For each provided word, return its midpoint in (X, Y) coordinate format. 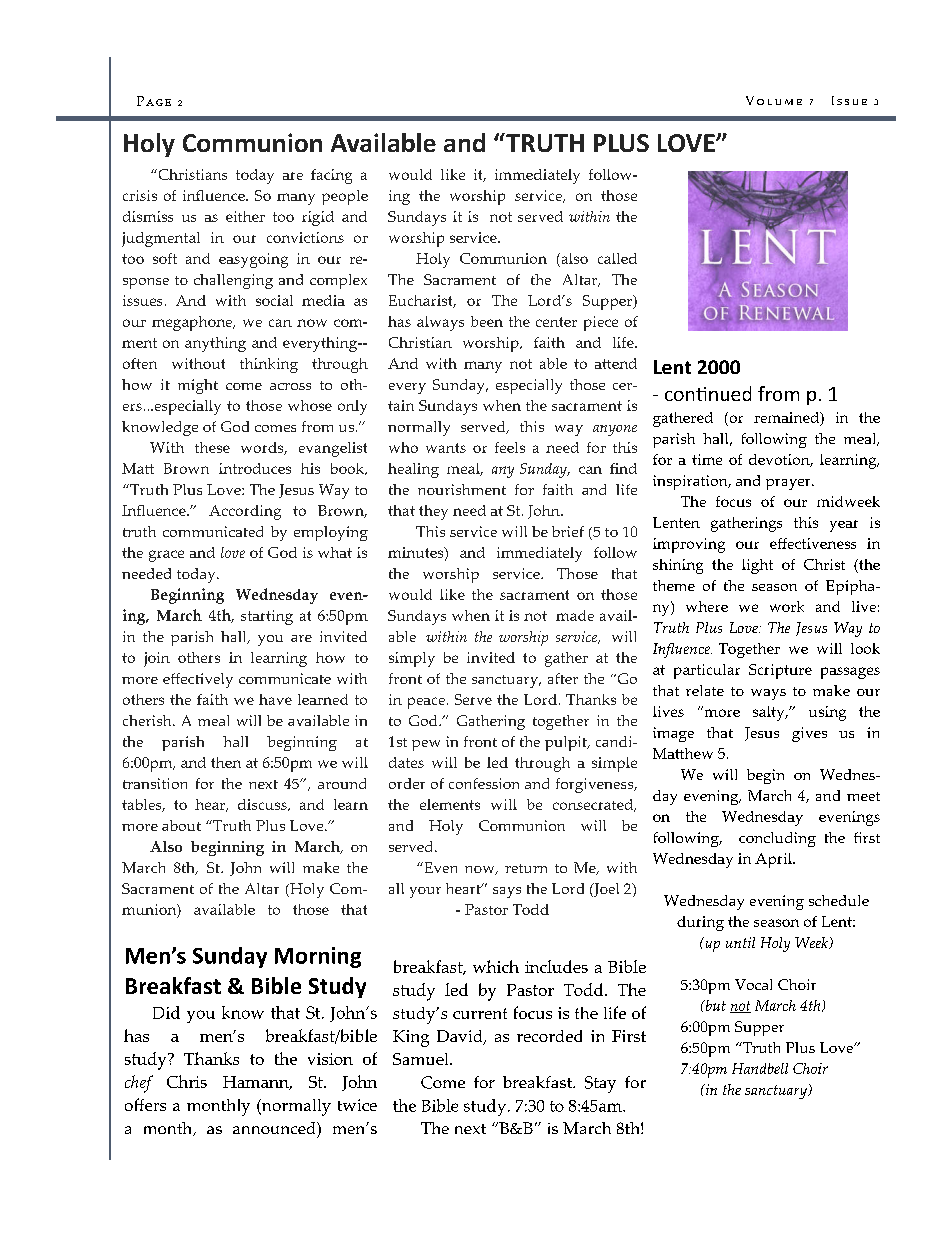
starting (267, 617)
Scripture (780, 671)
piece (601, 323)
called (617, 258)
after (563, 678)
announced (275, 1128)
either (245, 216)
